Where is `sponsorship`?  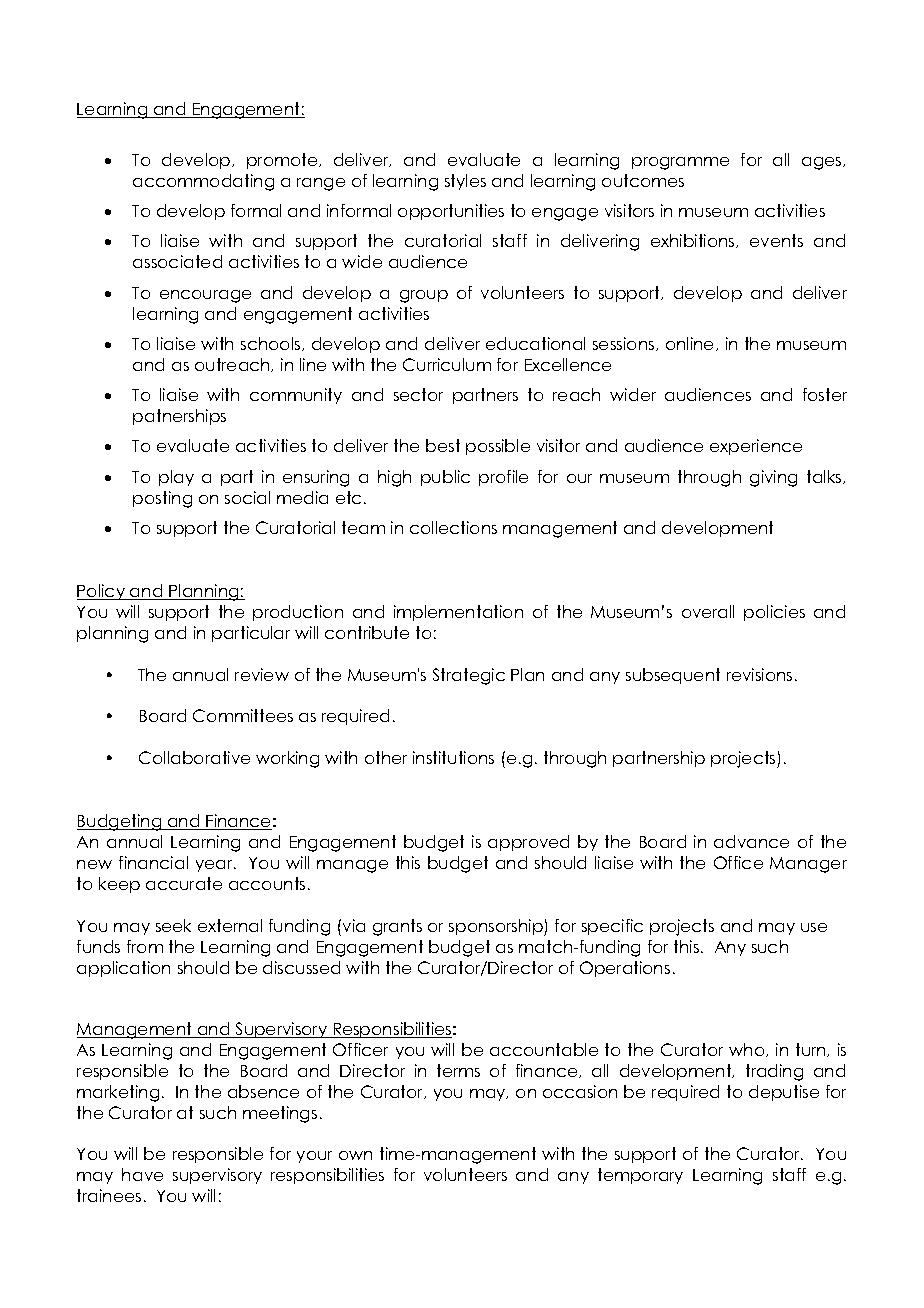 sponsorship is located at coordinates (497, 927).
